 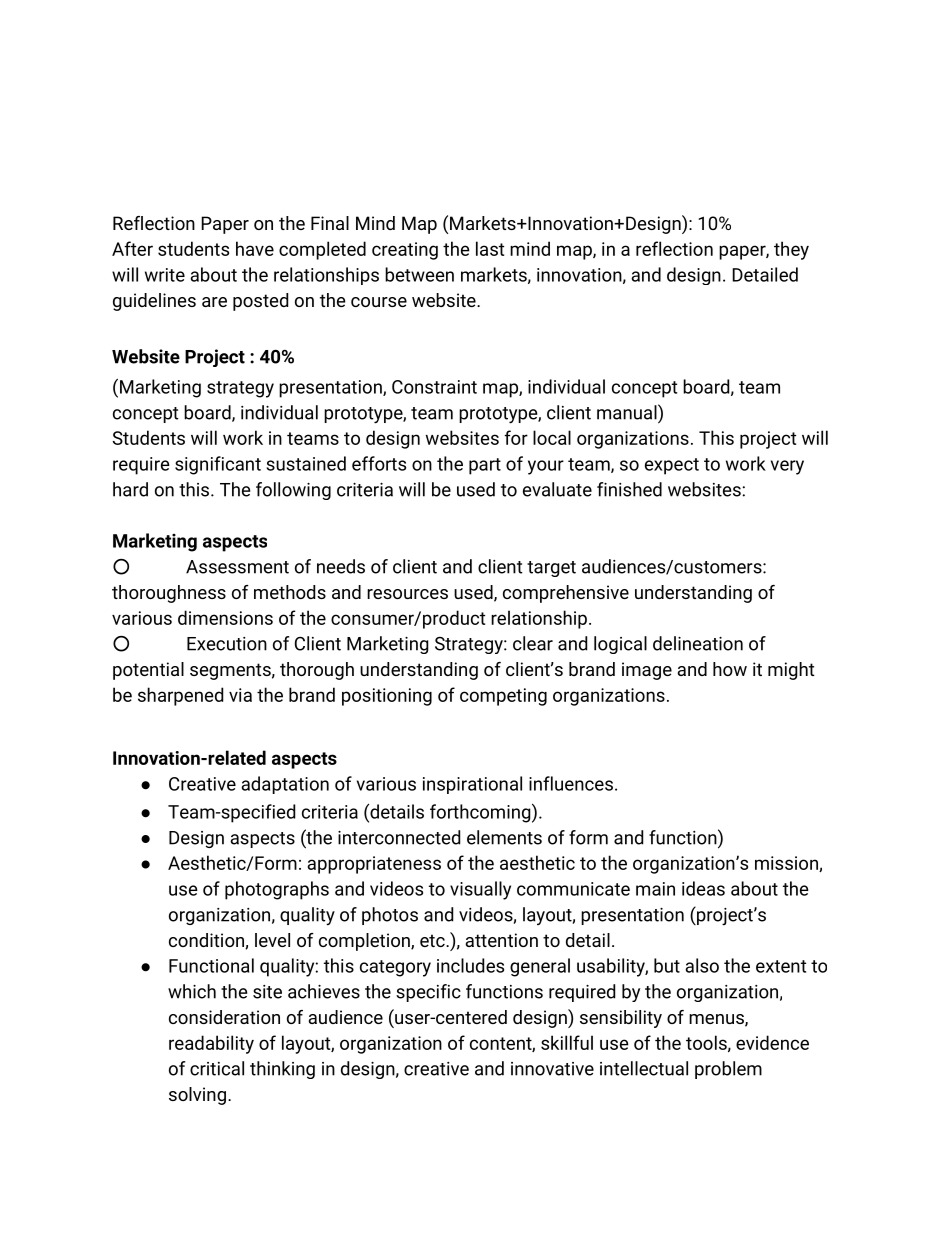 I want to click on part, so click(x=485, y=466).
